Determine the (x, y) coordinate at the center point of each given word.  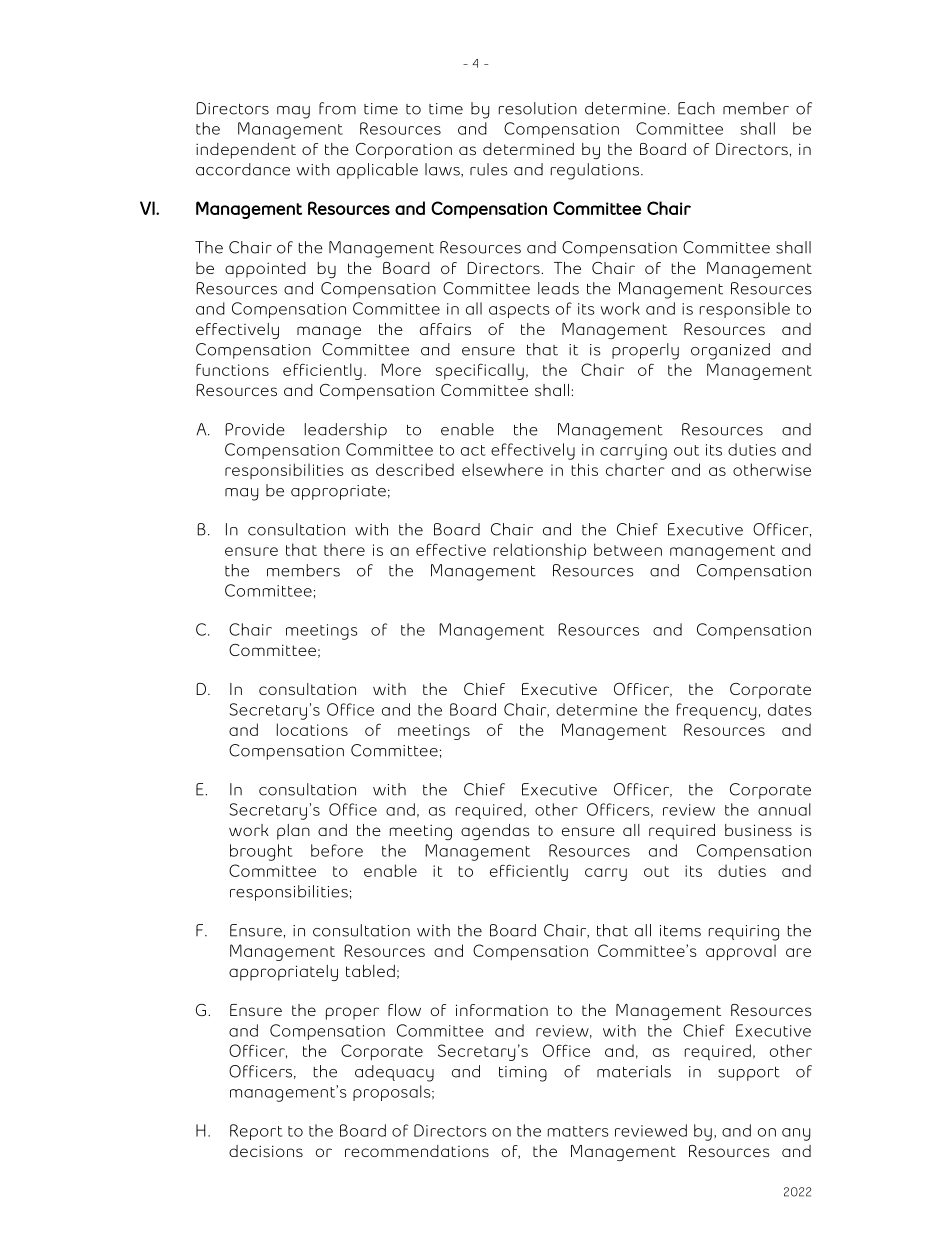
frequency (716, 711)
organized (730, 351)
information (502, 1010)
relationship (540, 551)
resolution (538, 108)
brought (261, 852)
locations (312, 729)
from (337, 108)
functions (232, 369)
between (628, 549)
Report (256, 1132)
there (344, 549)
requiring (744, 933)
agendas (495, 832)
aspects (519, 311)
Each (696, 108)
